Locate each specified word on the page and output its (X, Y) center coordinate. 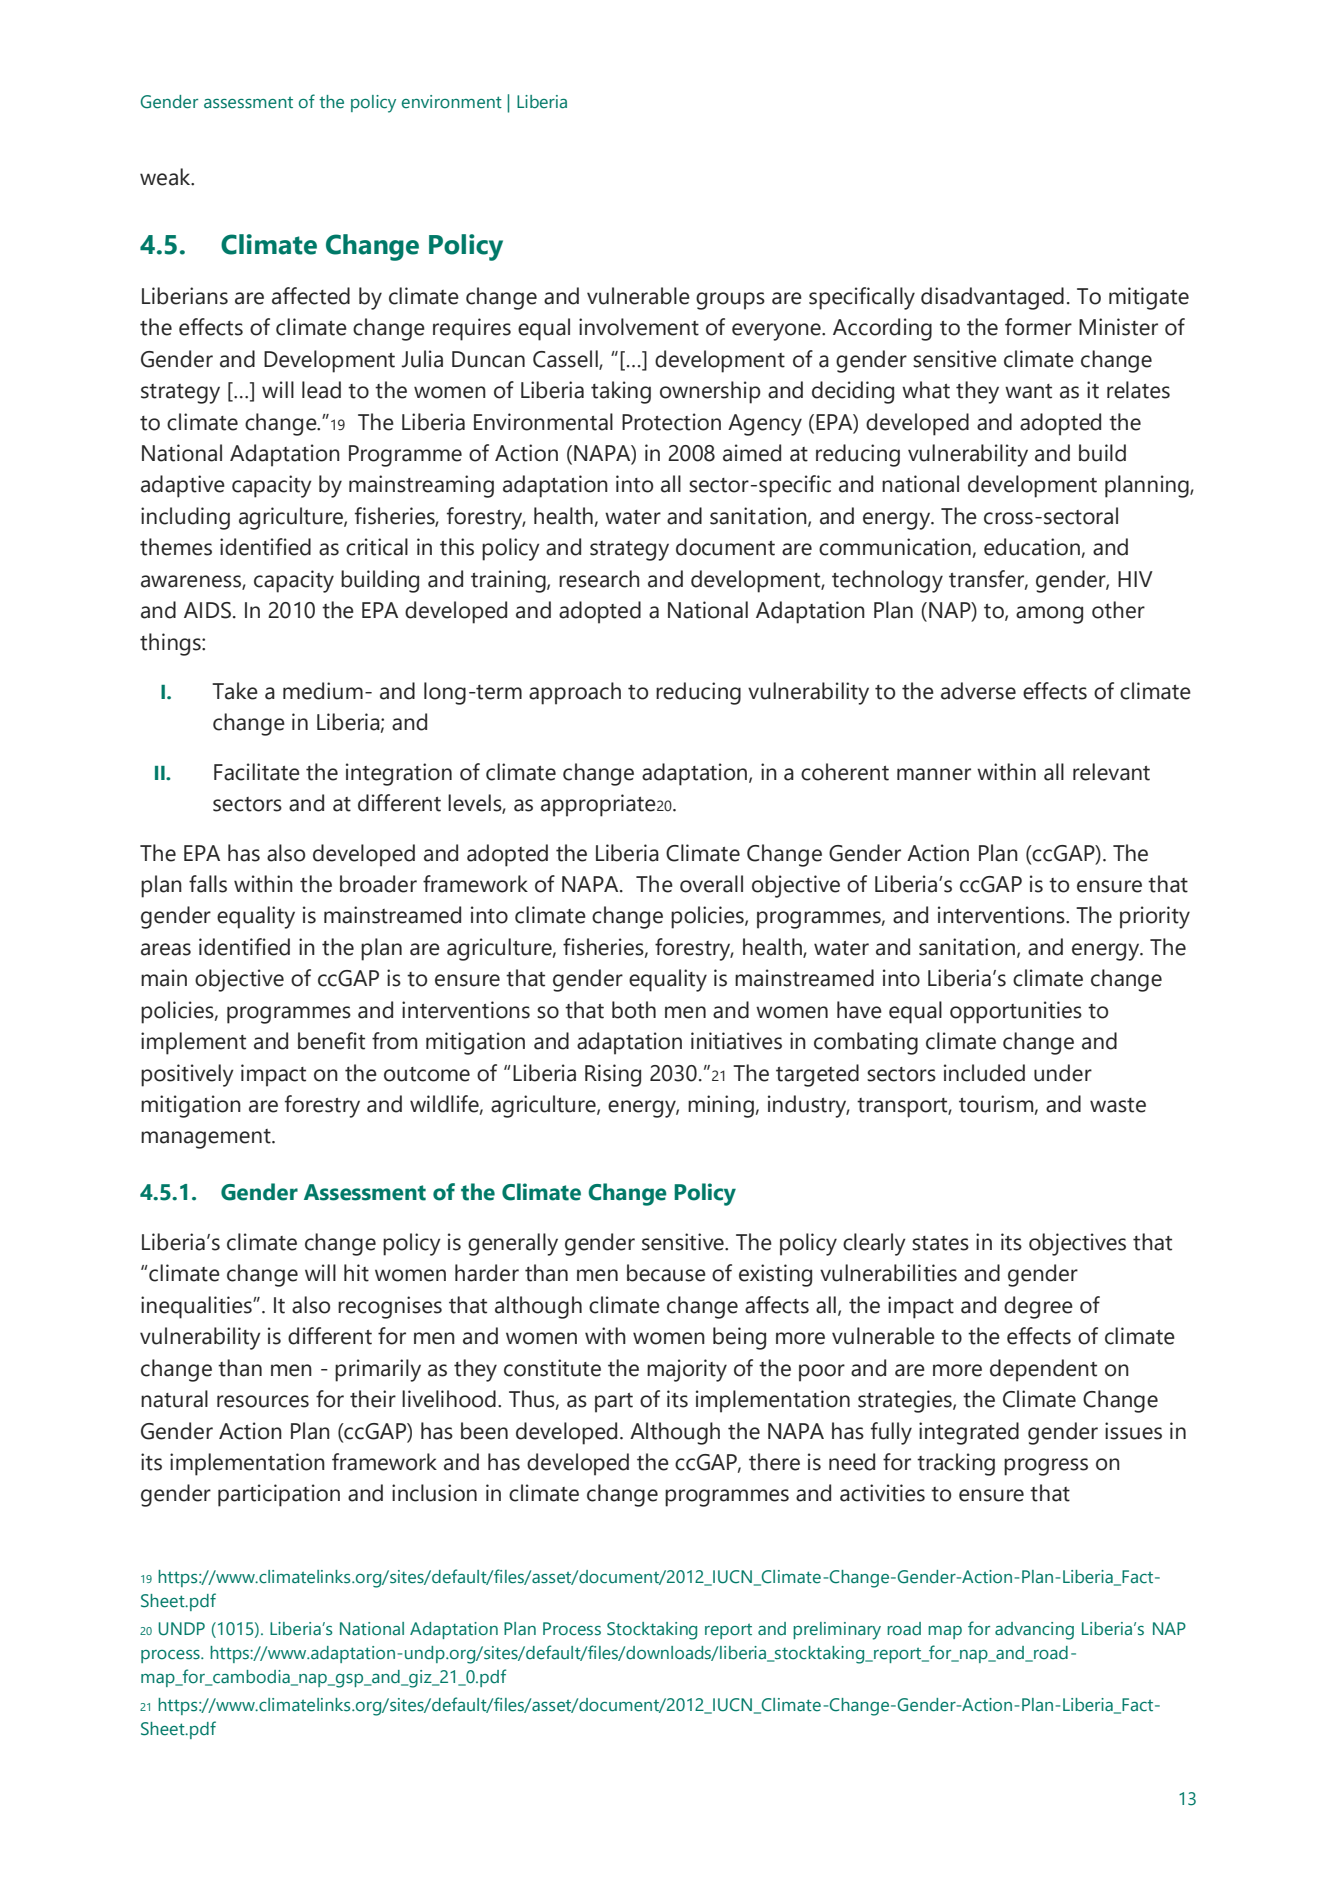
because (666, 1273)
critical (377, 547)
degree (1038, 1307)
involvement (639, 327)
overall (711, 884)
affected (311, 296)
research (599, 579)
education (1032, 547)
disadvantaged (992, 298)
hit (356, 1273)
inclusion (434, 1493)
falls (208, 884)
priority (1155, 917)
